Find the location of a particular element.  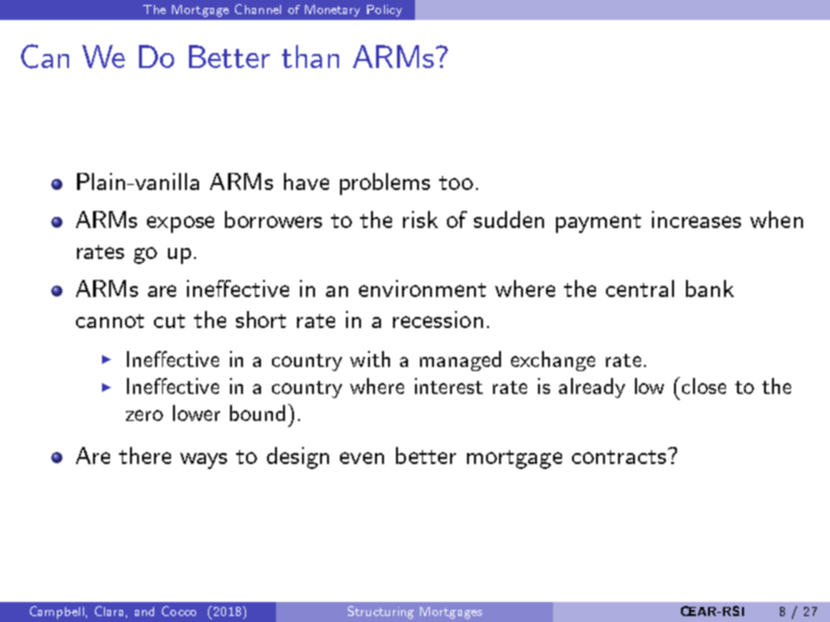

contracts is located at coordinates (619, 457).
